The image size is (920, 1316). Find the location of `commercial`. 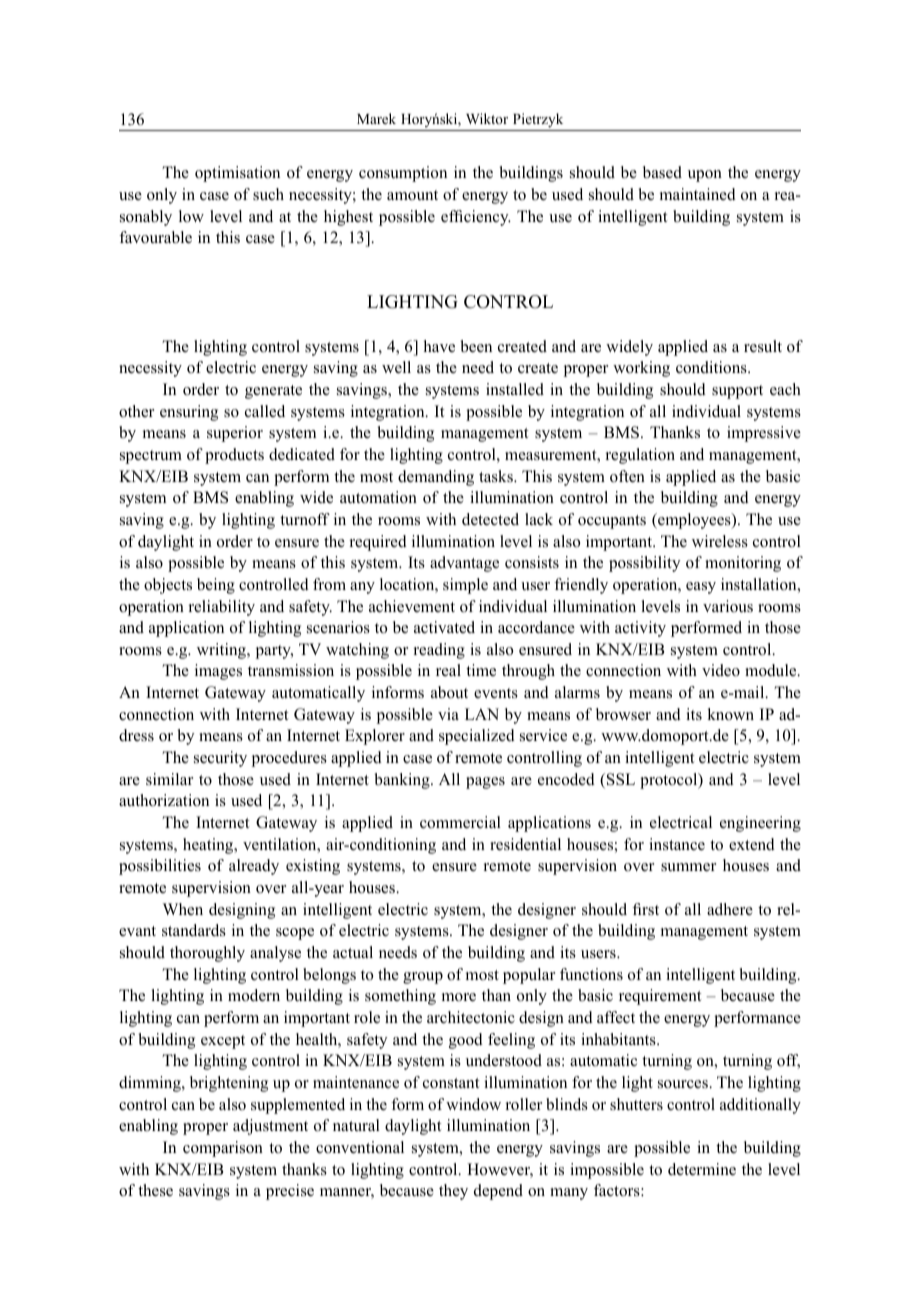

commercial is located at coordinates (460, 822).
